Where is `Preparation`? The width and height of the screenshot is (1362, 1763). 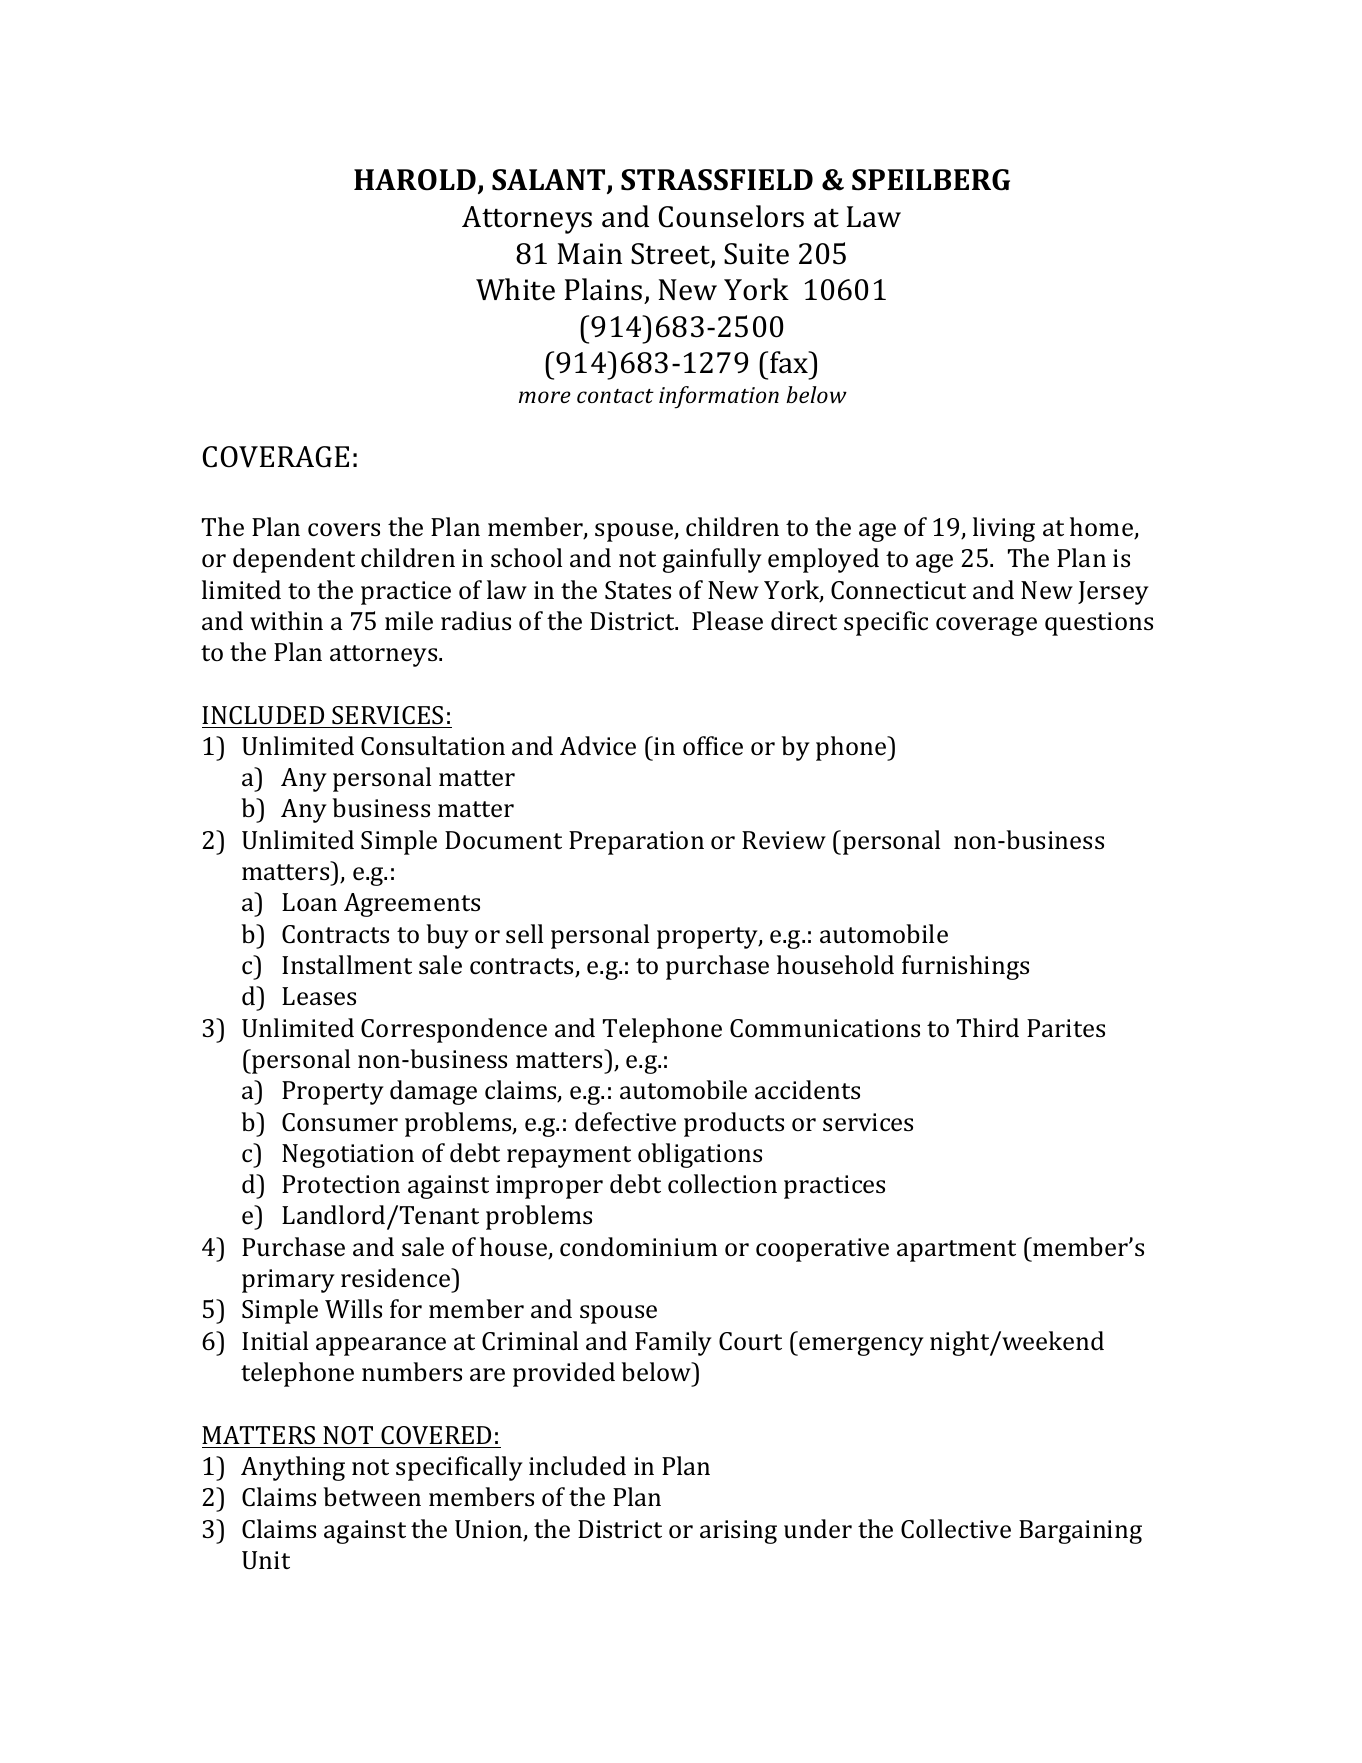 Preparation is located at coordinates (636, 843).
